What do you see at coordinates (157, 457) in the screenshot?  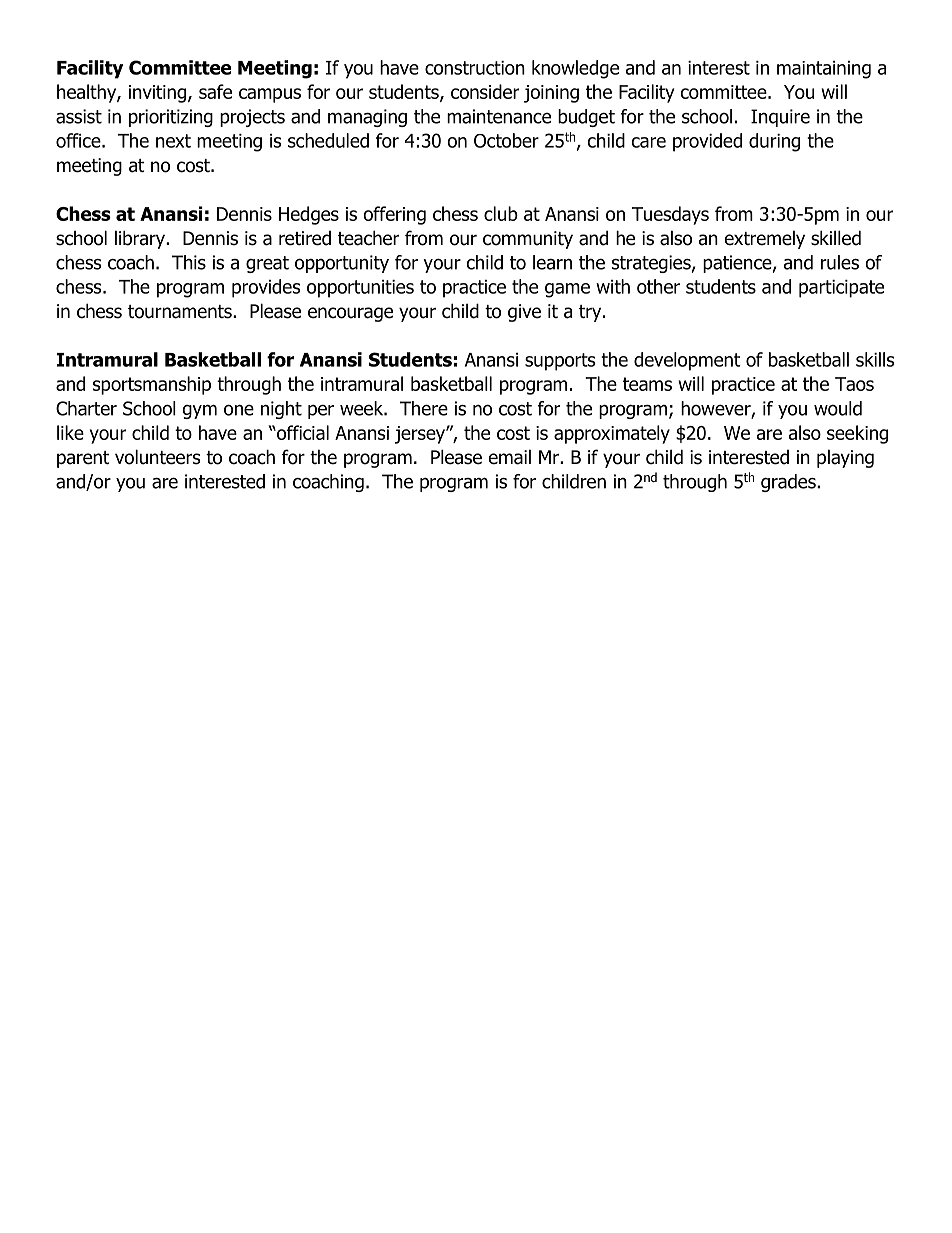 I see `volunteers` at bounding box center [157, 457].
